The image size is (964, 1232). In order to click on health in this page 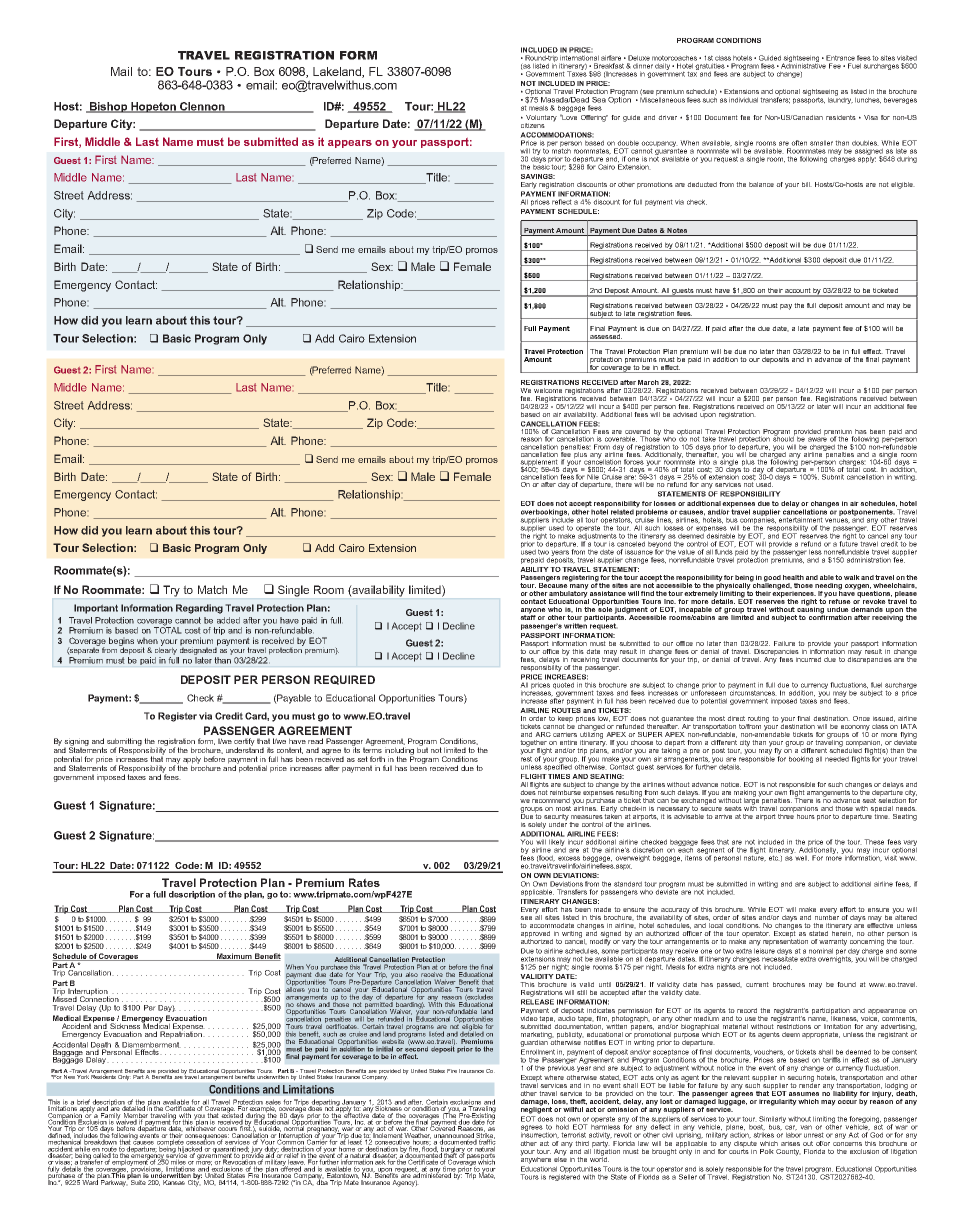, I will do `click(793, 577)`.
